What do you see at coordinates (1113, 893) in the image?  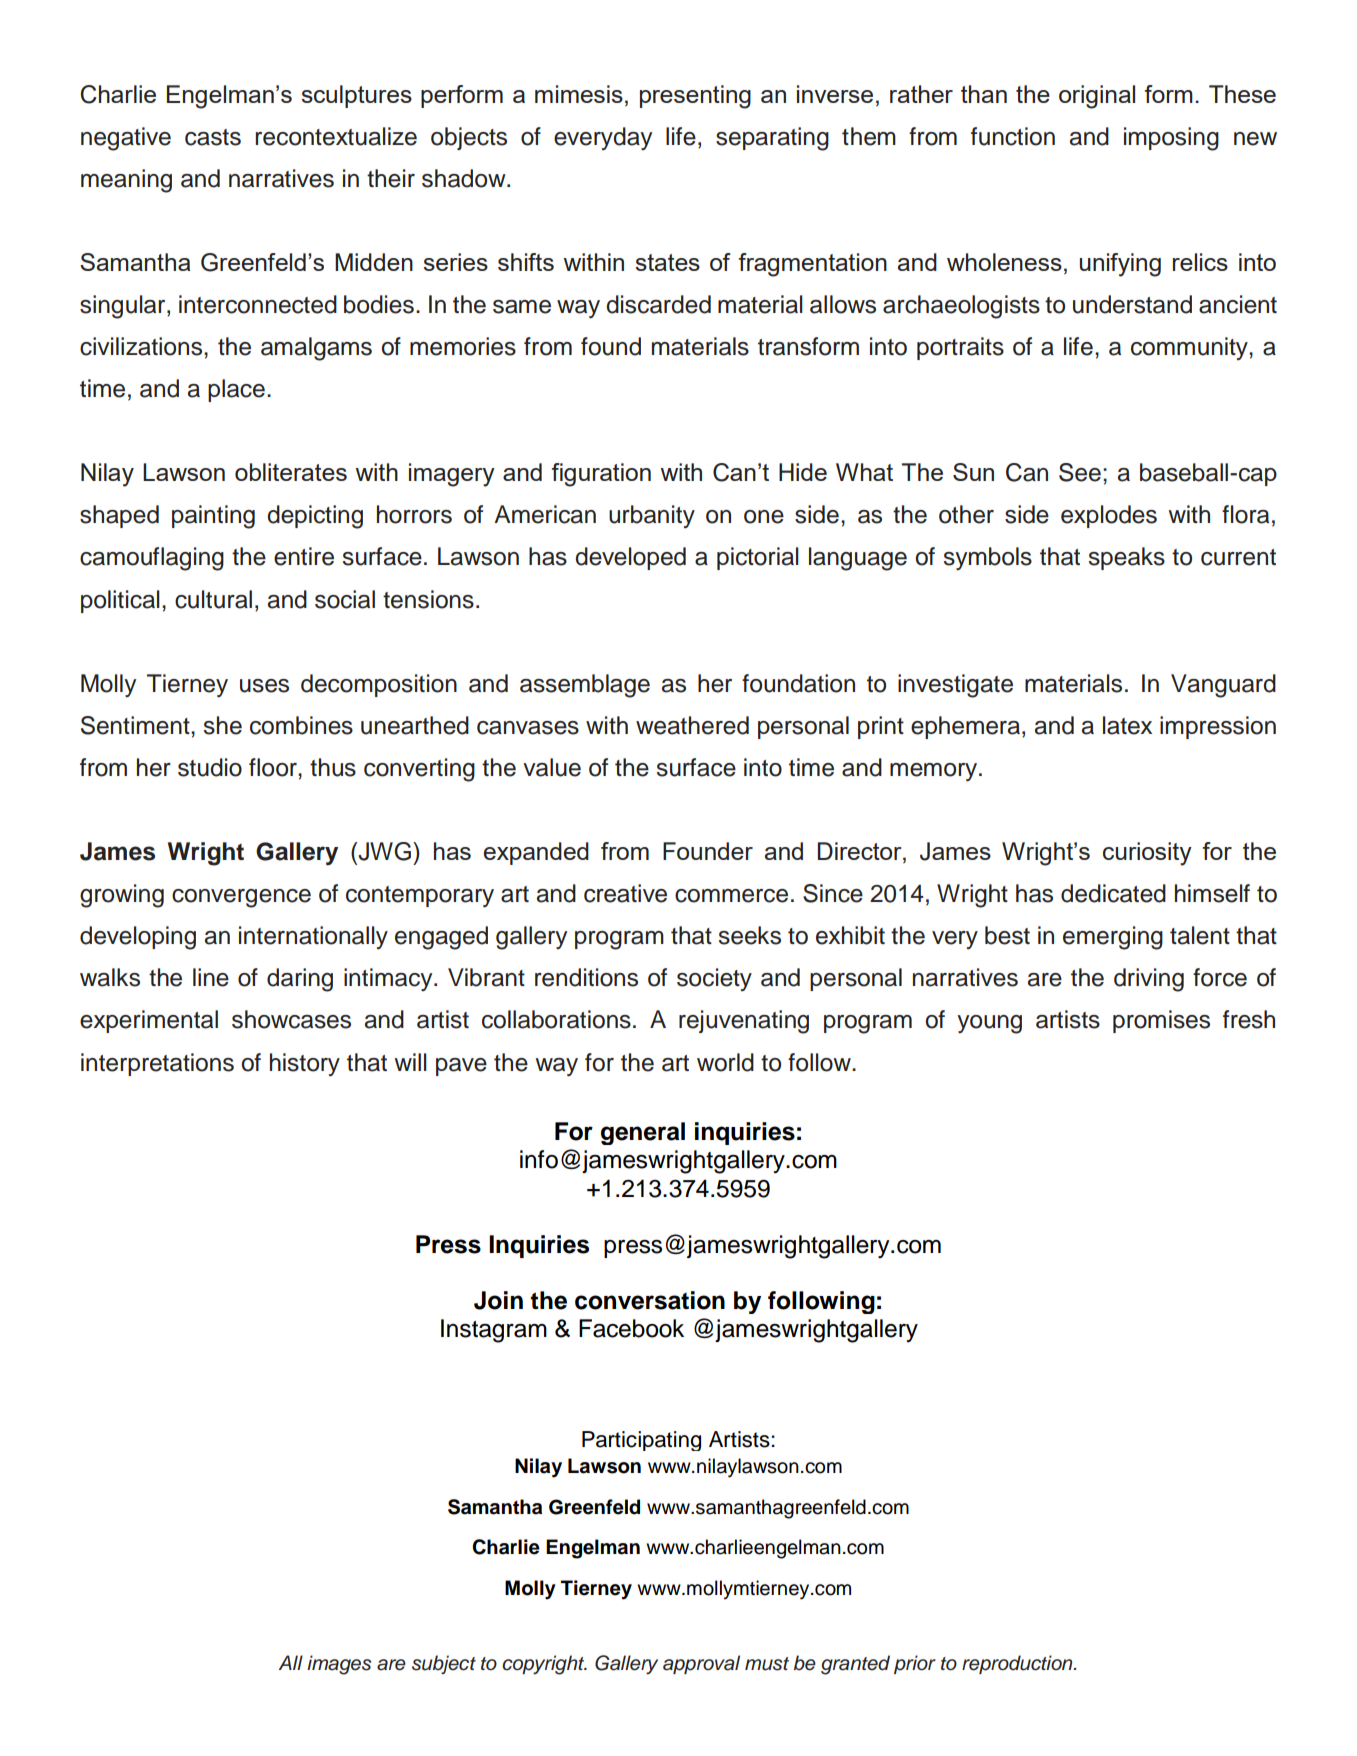 I see `dedicated` at bounding box center [1113, 893].
